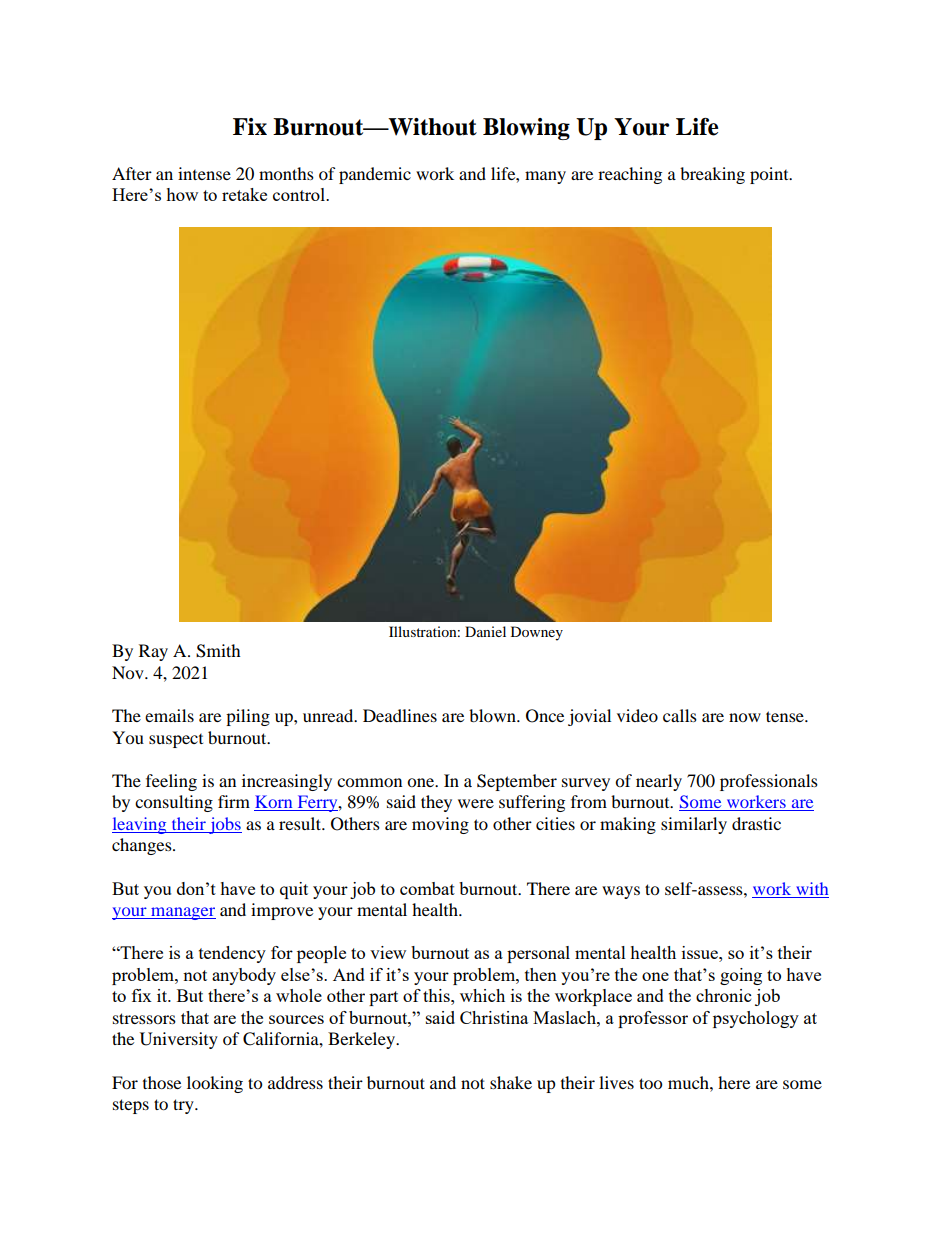 Image resolution: width=952 pixels, height=1233 pixels. What do you see at coordinates (215, 1084) in the screenshot?
I see `looking` at bounding box center [215, 1084].
